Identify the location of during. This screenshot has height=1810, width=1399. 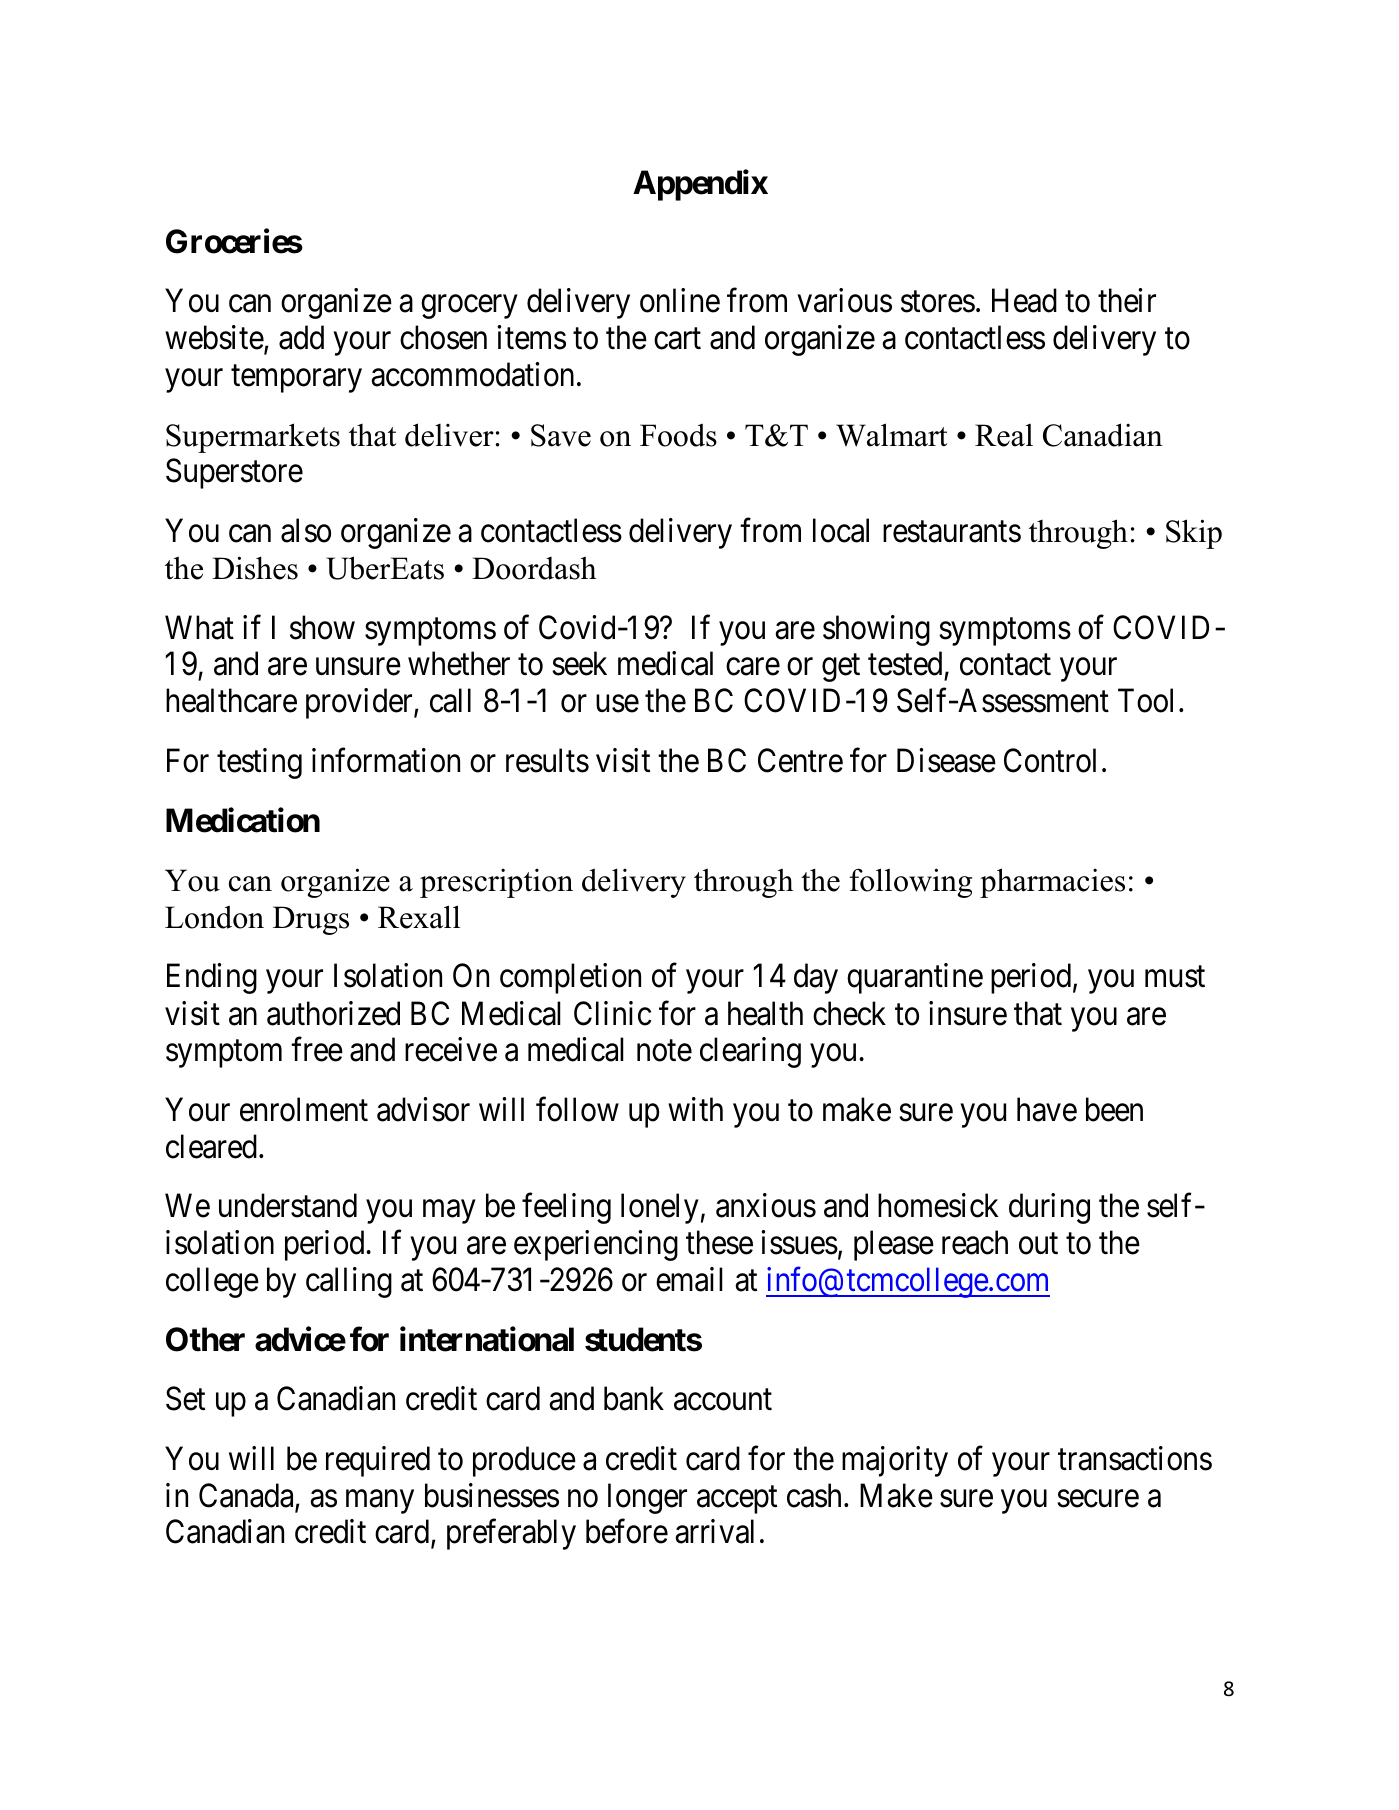
(1049, 1208).
